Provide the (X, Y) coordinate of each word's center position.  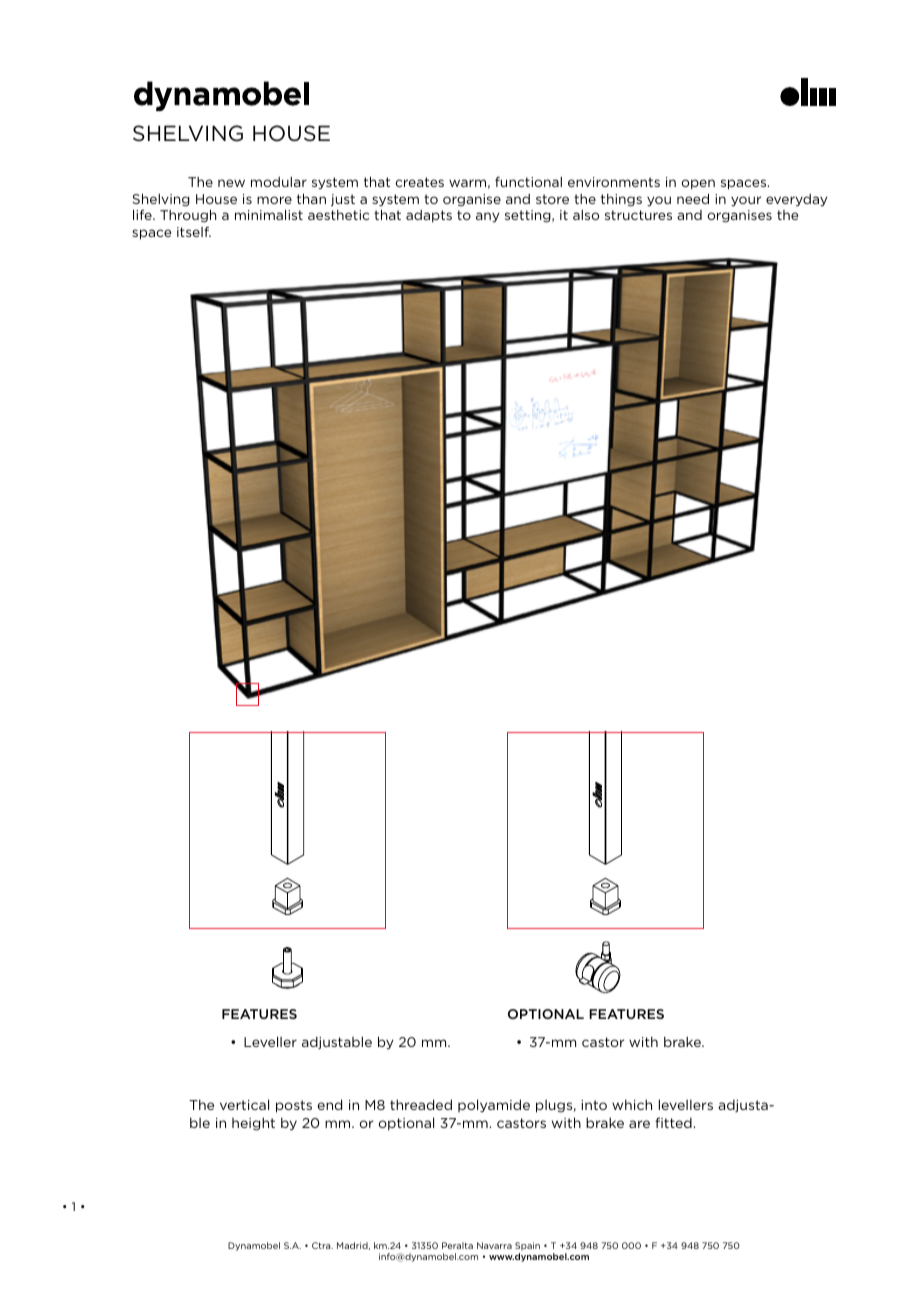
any (487, 217)
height (253, 1124)
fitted (673, 1122)
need (693, 198)
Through (188, 216)
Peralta (457, 1245)
